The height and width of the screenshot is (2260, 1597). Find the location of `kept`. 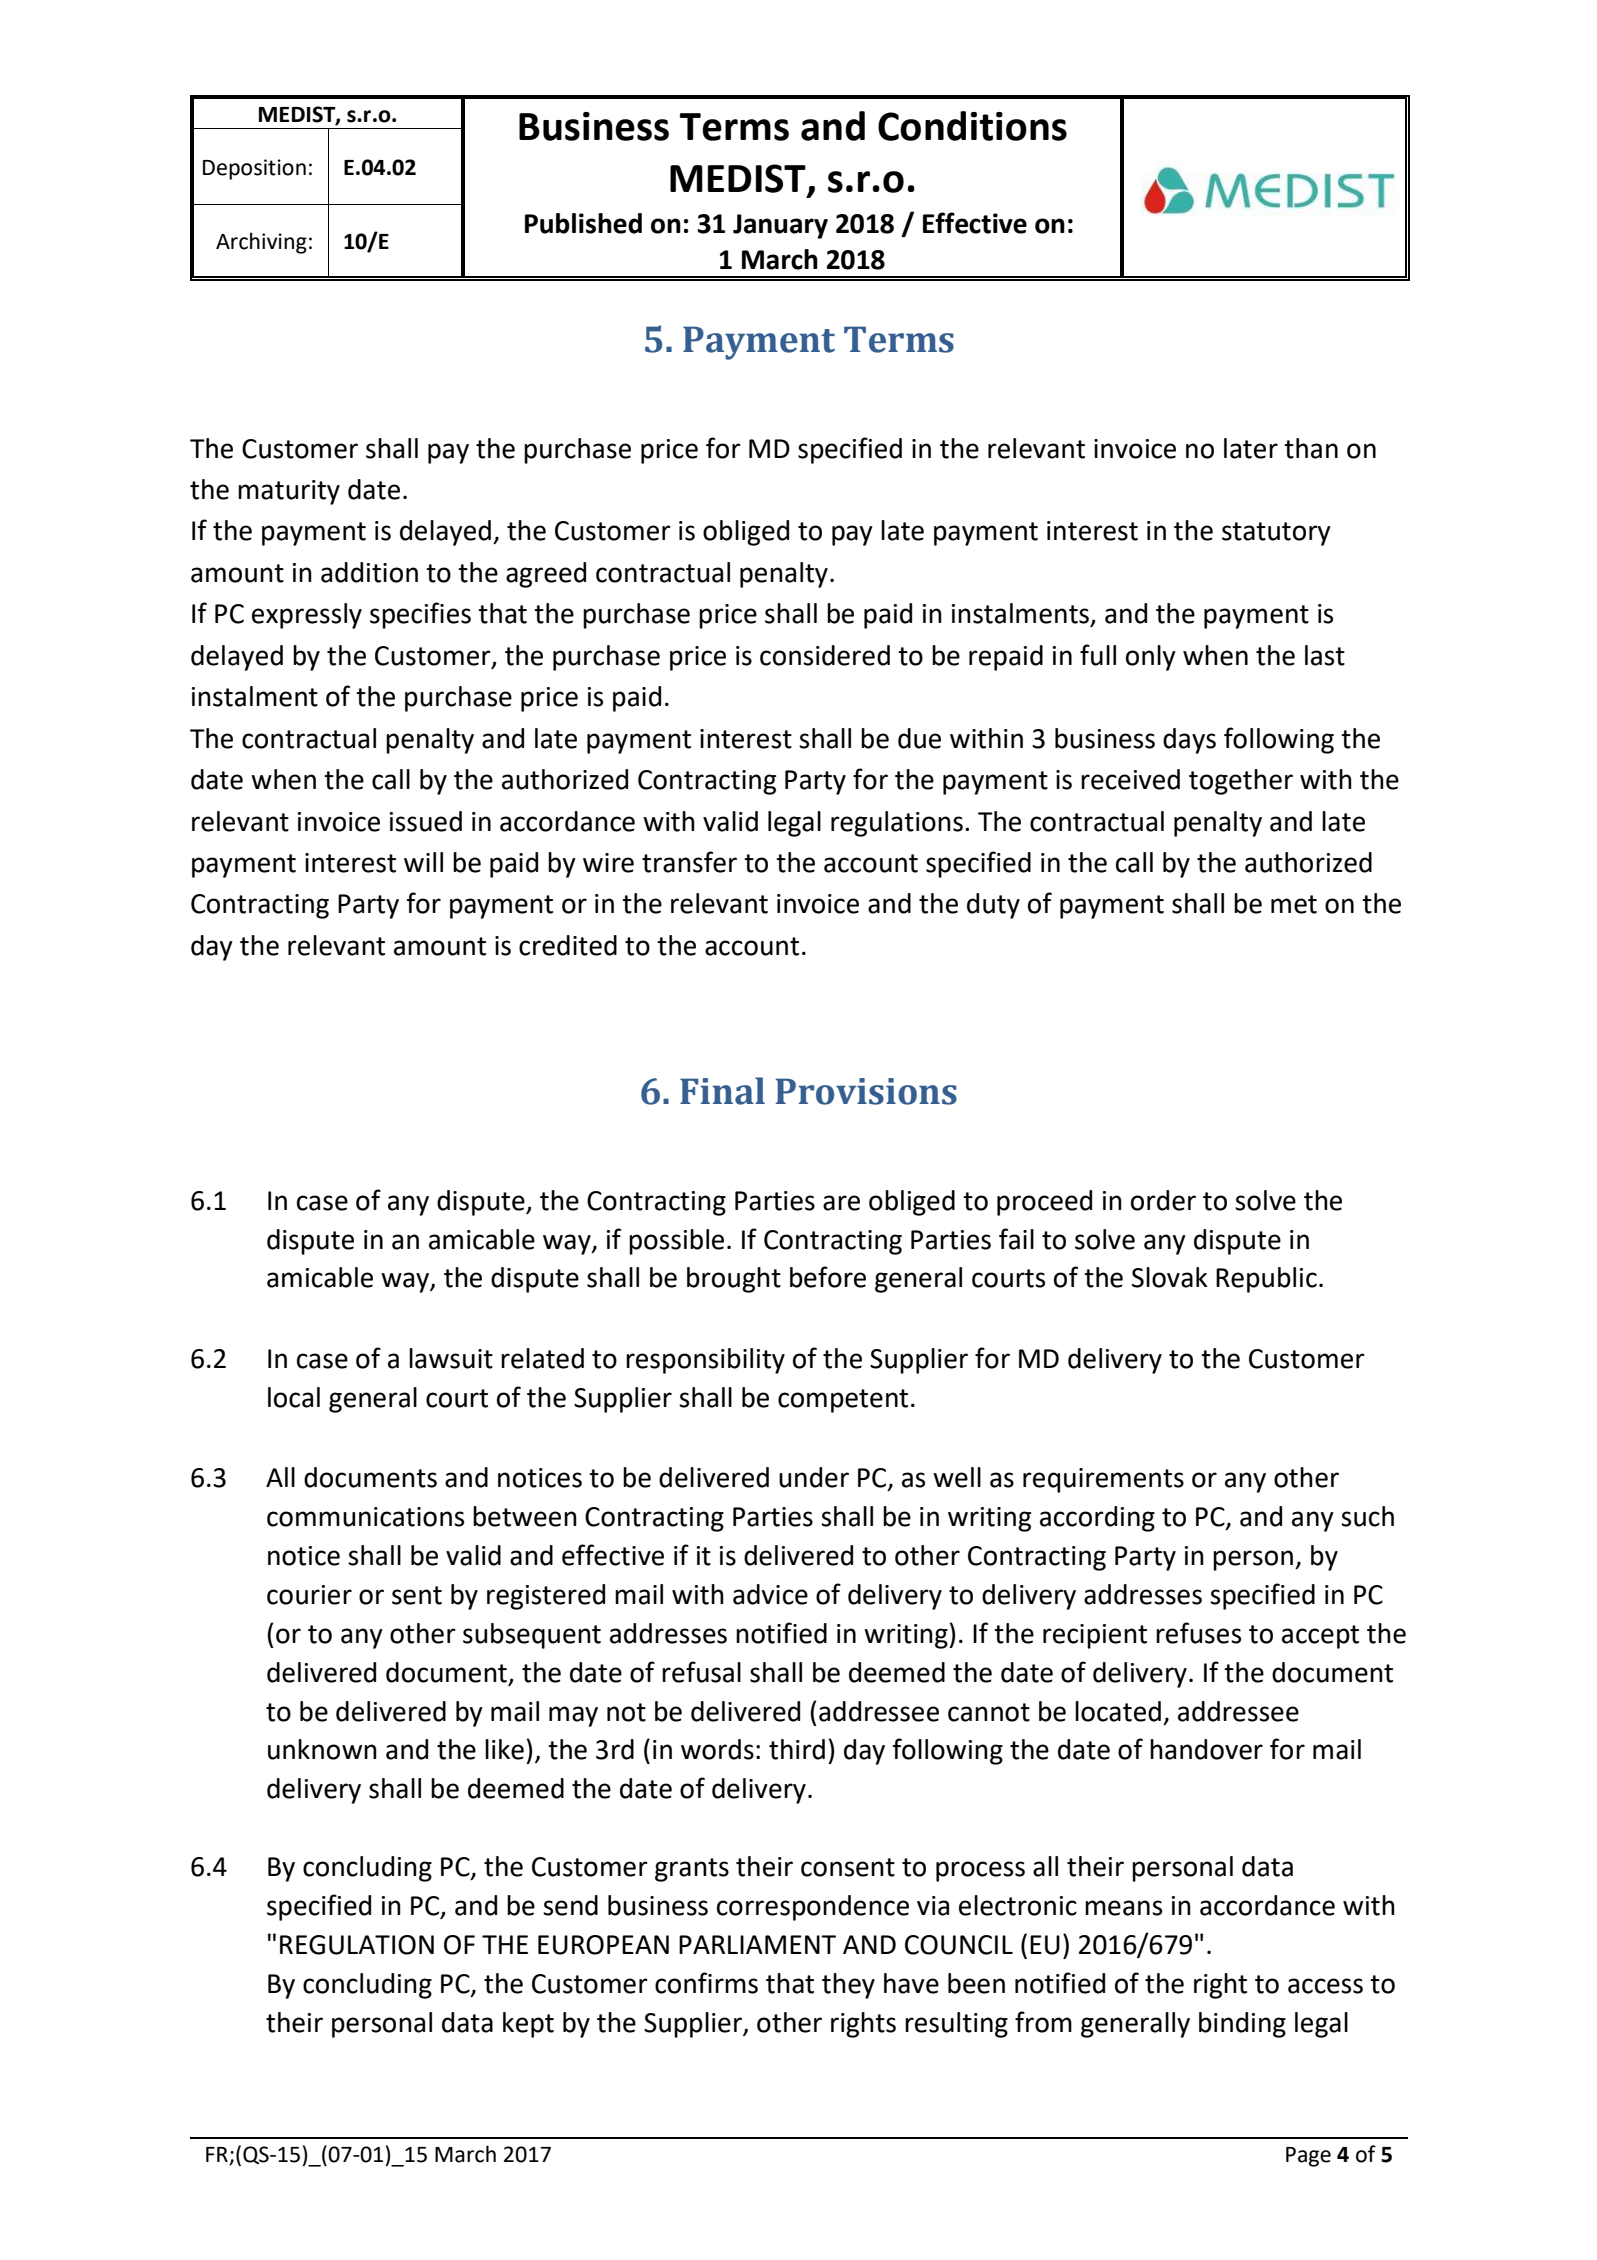

kept is located at coordinates (528, 2025).
